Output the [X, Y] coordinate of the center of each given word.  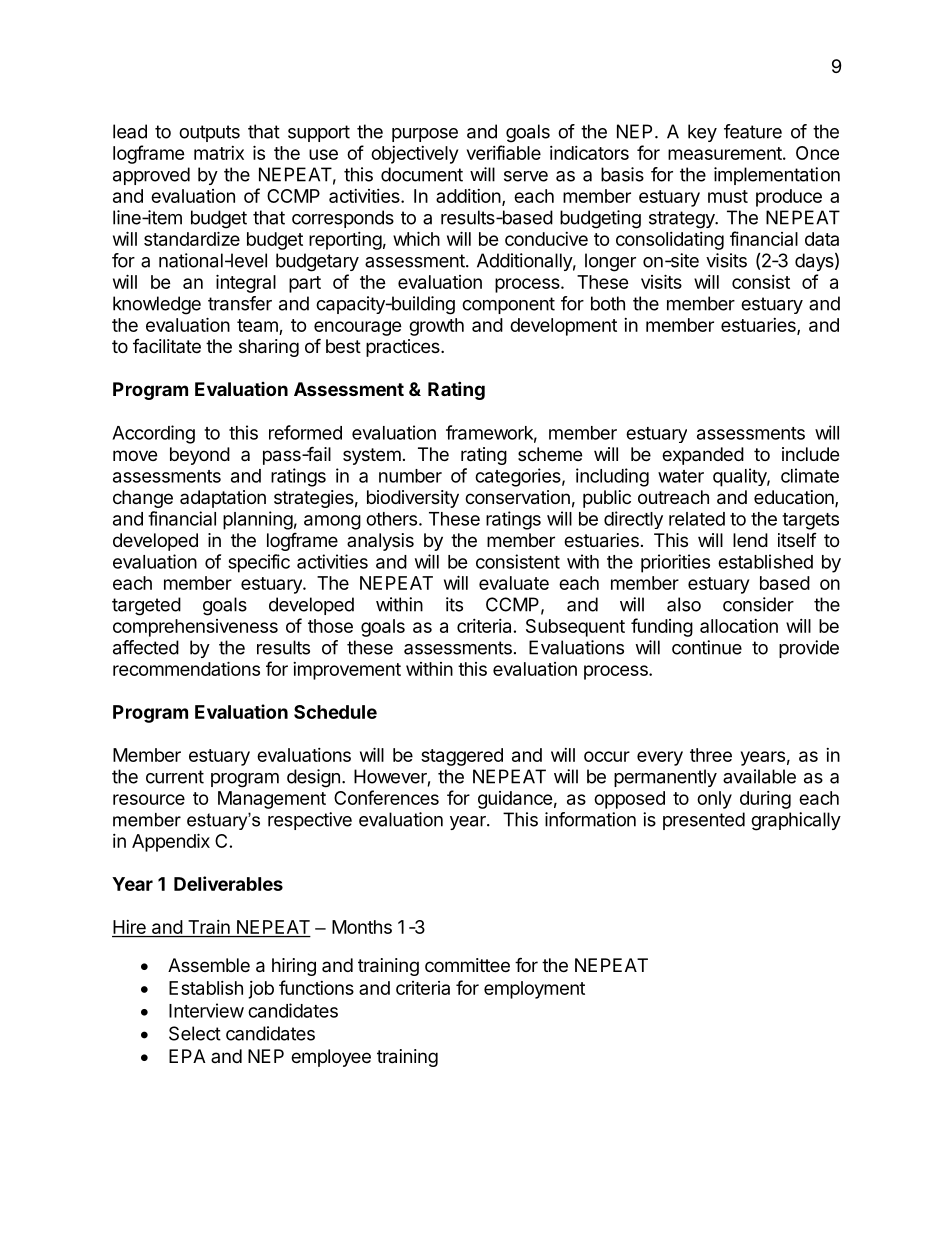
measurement [725, 153]
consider [758, 604]
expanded [703, 456]
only [714, 800]
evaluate [514, 583]
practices [404, 348]
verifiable [504, 152]
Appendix [171, 842]
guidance [515, 800]
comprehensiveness [195, 628]
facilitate [167, 346]
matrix [219, 153]
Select [195, 1033]
